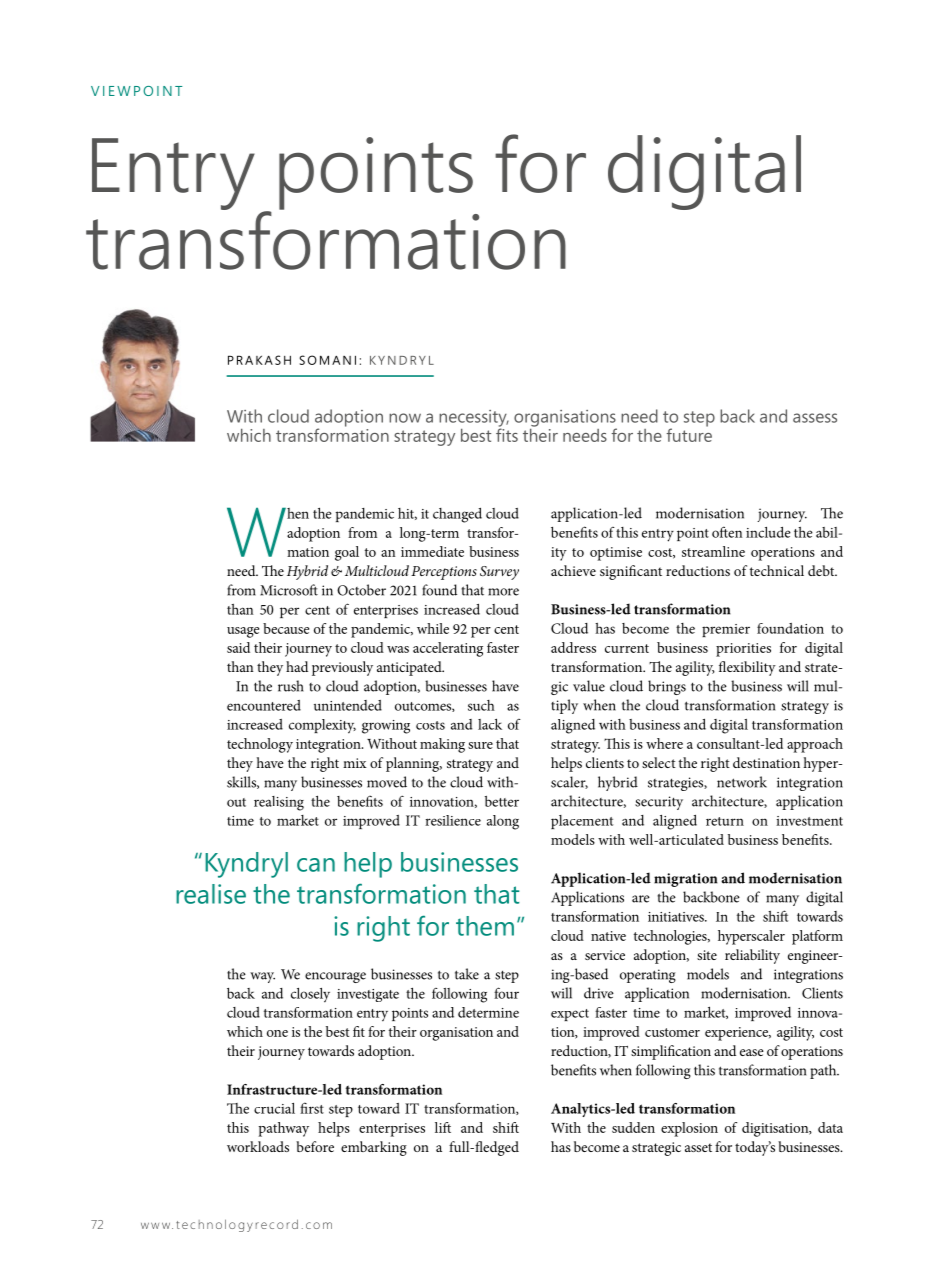  I want to click on Microsoft, so click(289, 590).
